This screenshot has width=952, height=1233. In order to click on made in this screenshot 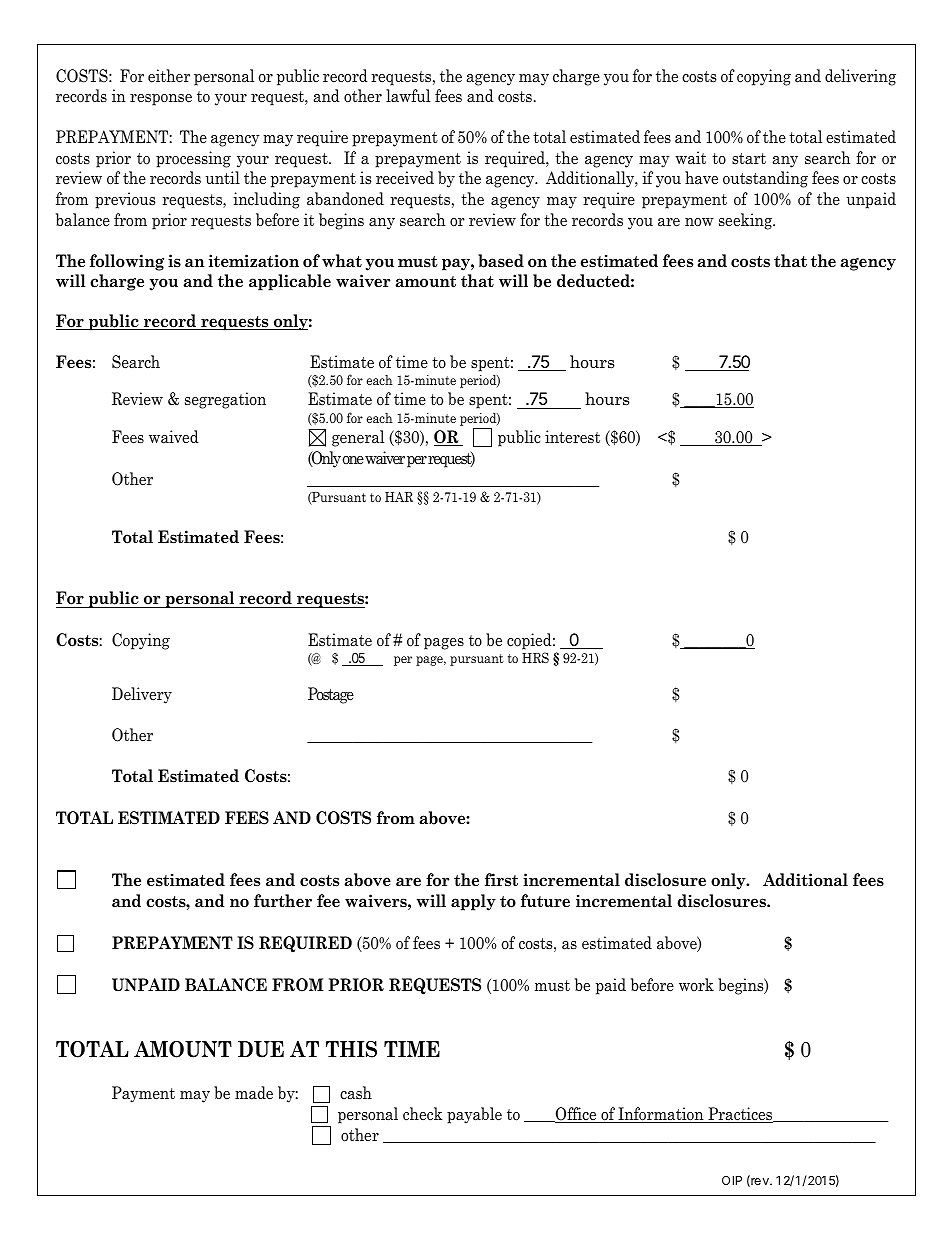, I will do `click(254, 1093)`.
